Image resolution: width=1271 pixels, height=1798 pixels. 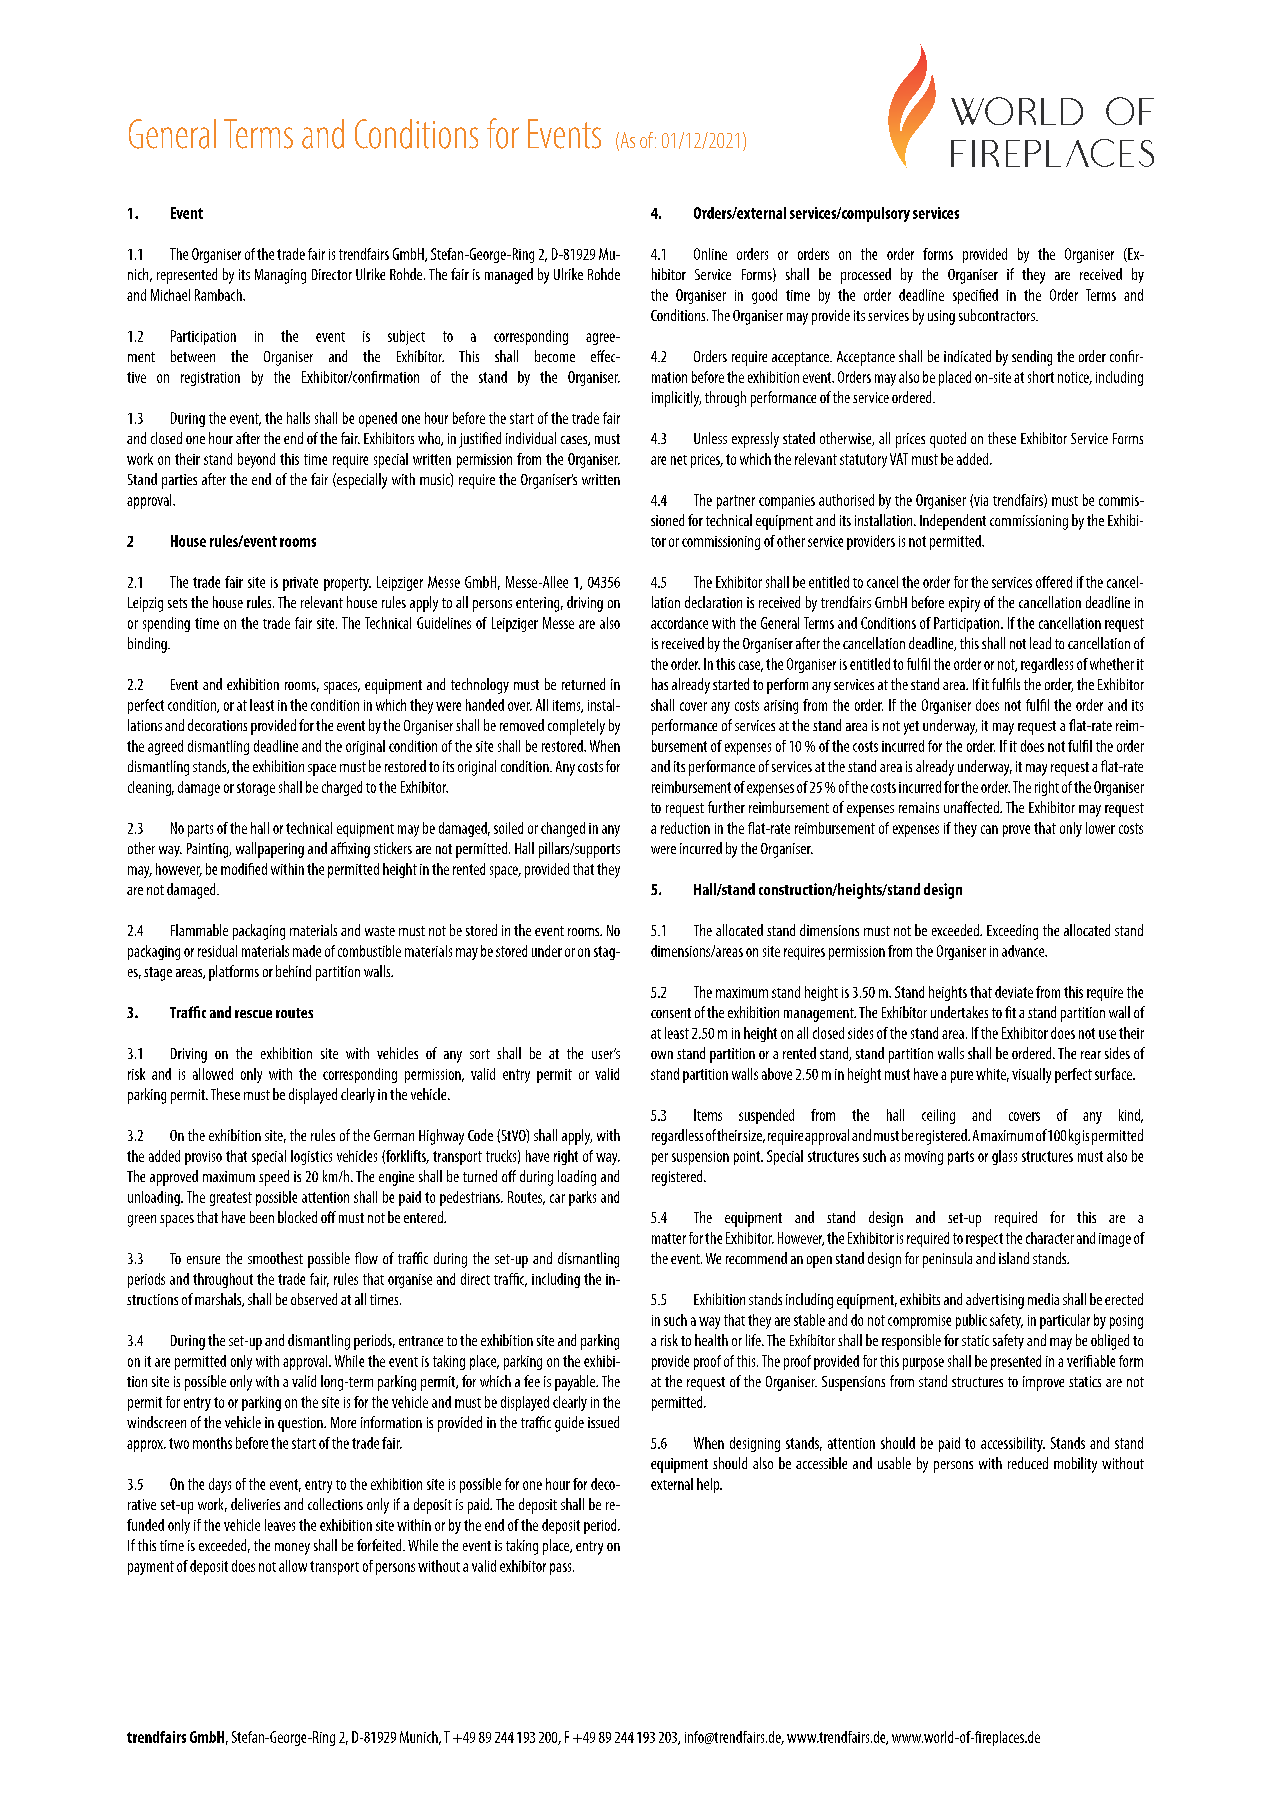 I want to click on leaves, so click(x=280, y=1525).
